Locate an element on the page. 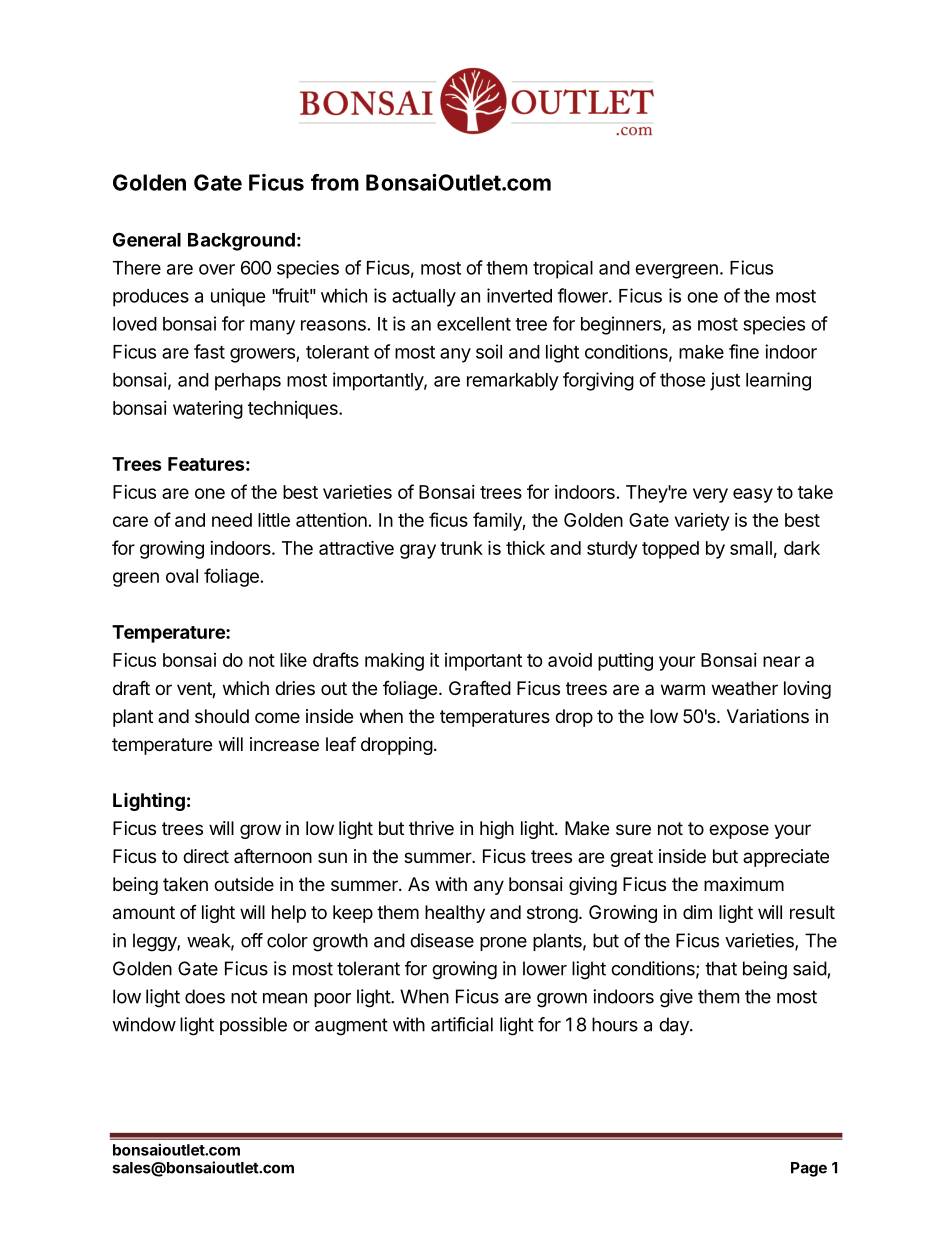 This page has height=1233, width=952. should is located at coordinates (222, 716).
